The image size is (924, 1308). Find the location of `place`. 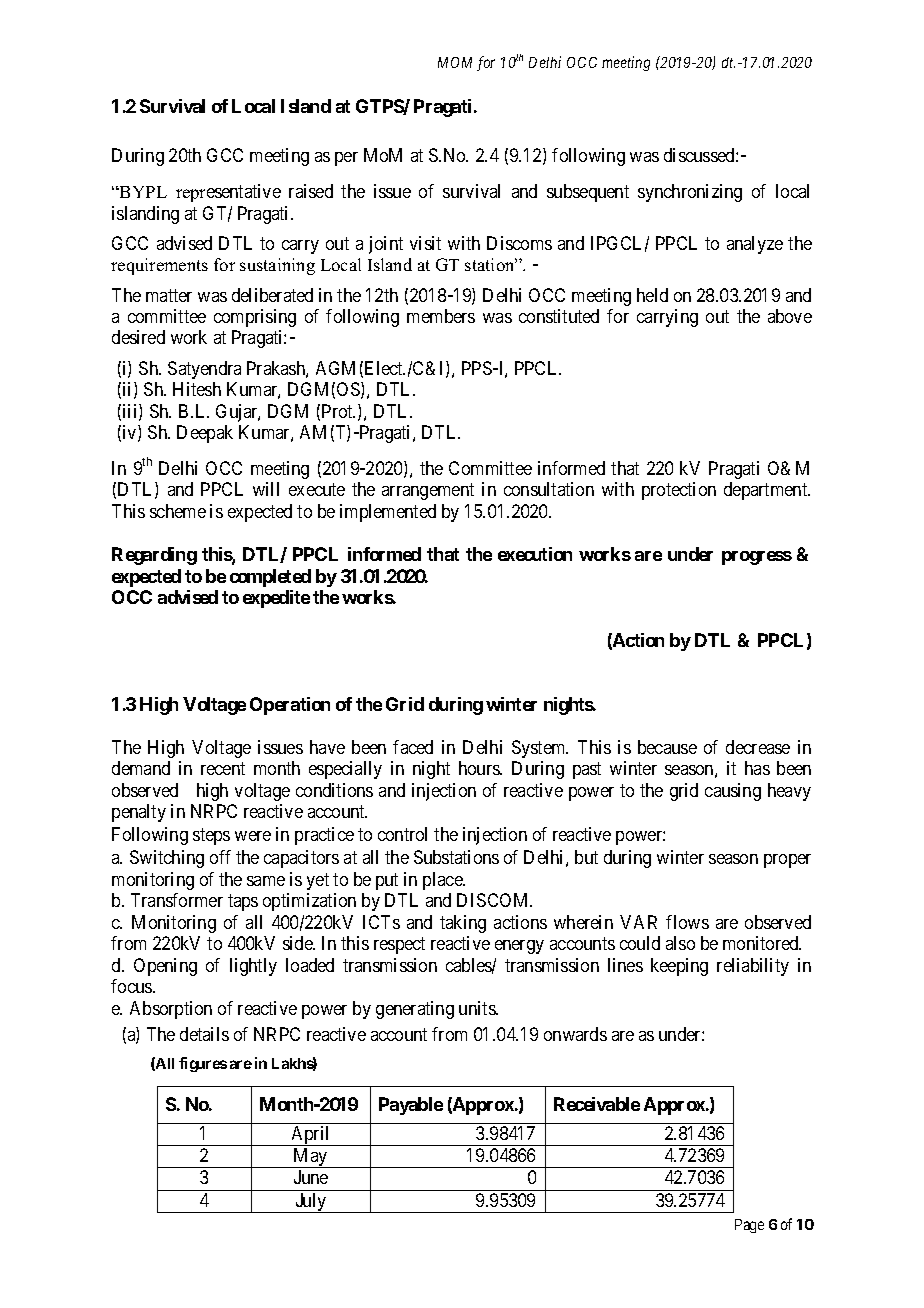

place is located at coordinates (443, 881).
